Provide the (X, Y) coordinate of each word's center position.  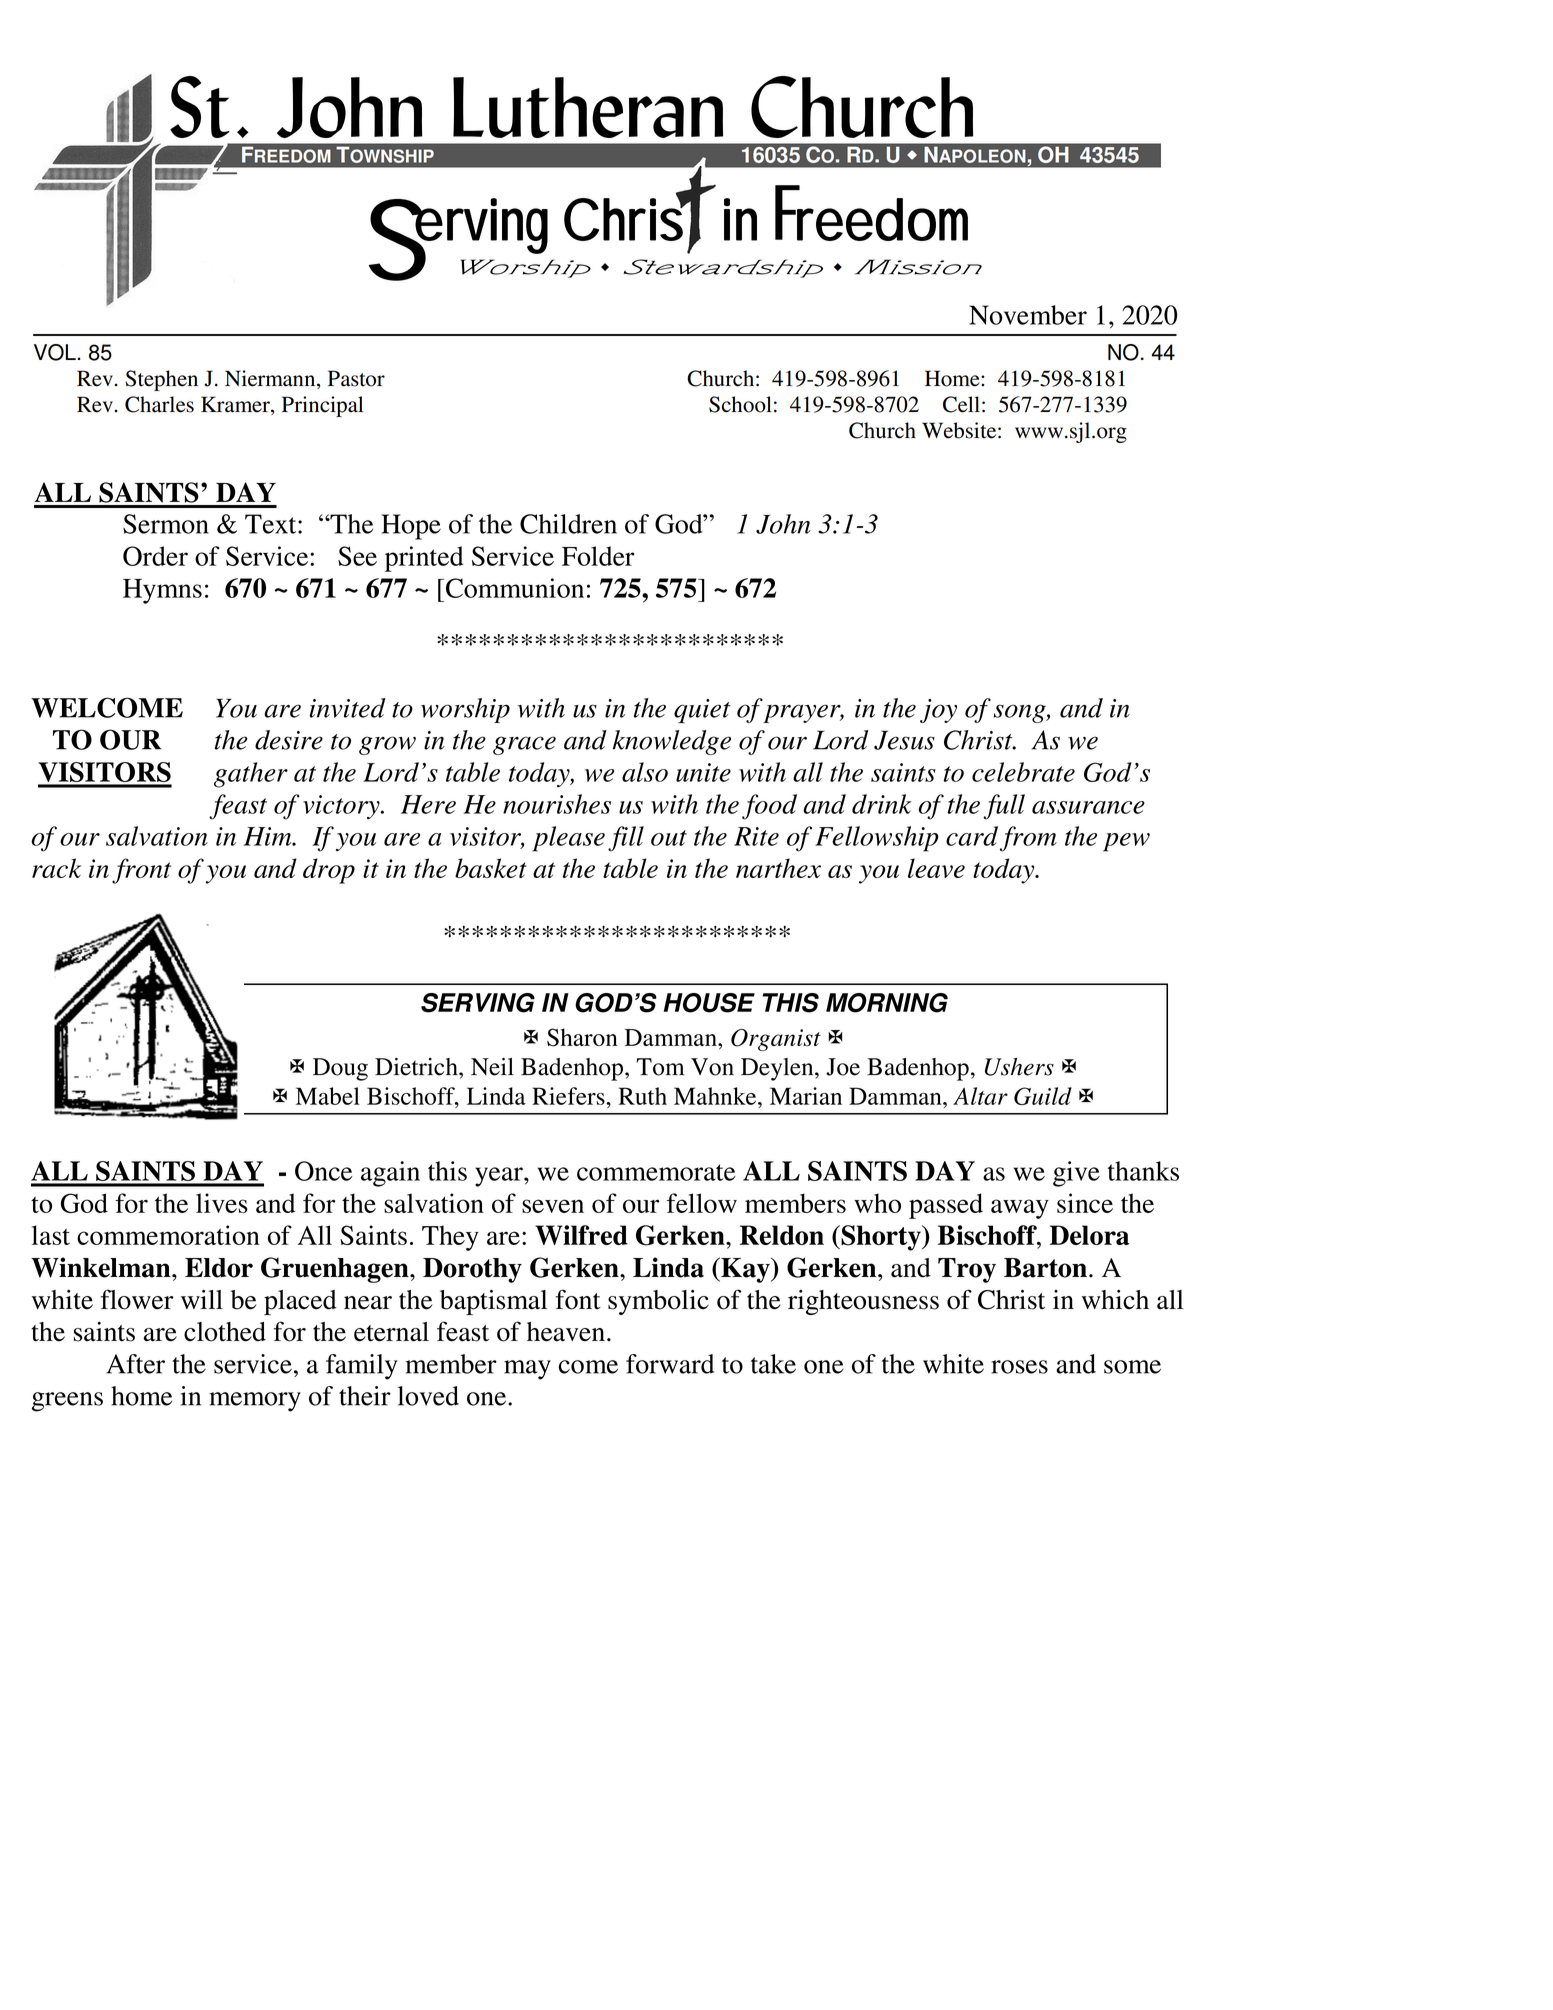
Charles (159, 404)
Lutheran (588, 107)
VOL (56, 352)
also (645, 772)
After (135, 1364)
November (1028, 315)
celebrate (1023, 772)
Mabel (328, 1096)
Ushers (1019, 1067)
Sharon (582, 1037)
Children (568, 524)
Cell (961, 404)
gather (251, 775)
